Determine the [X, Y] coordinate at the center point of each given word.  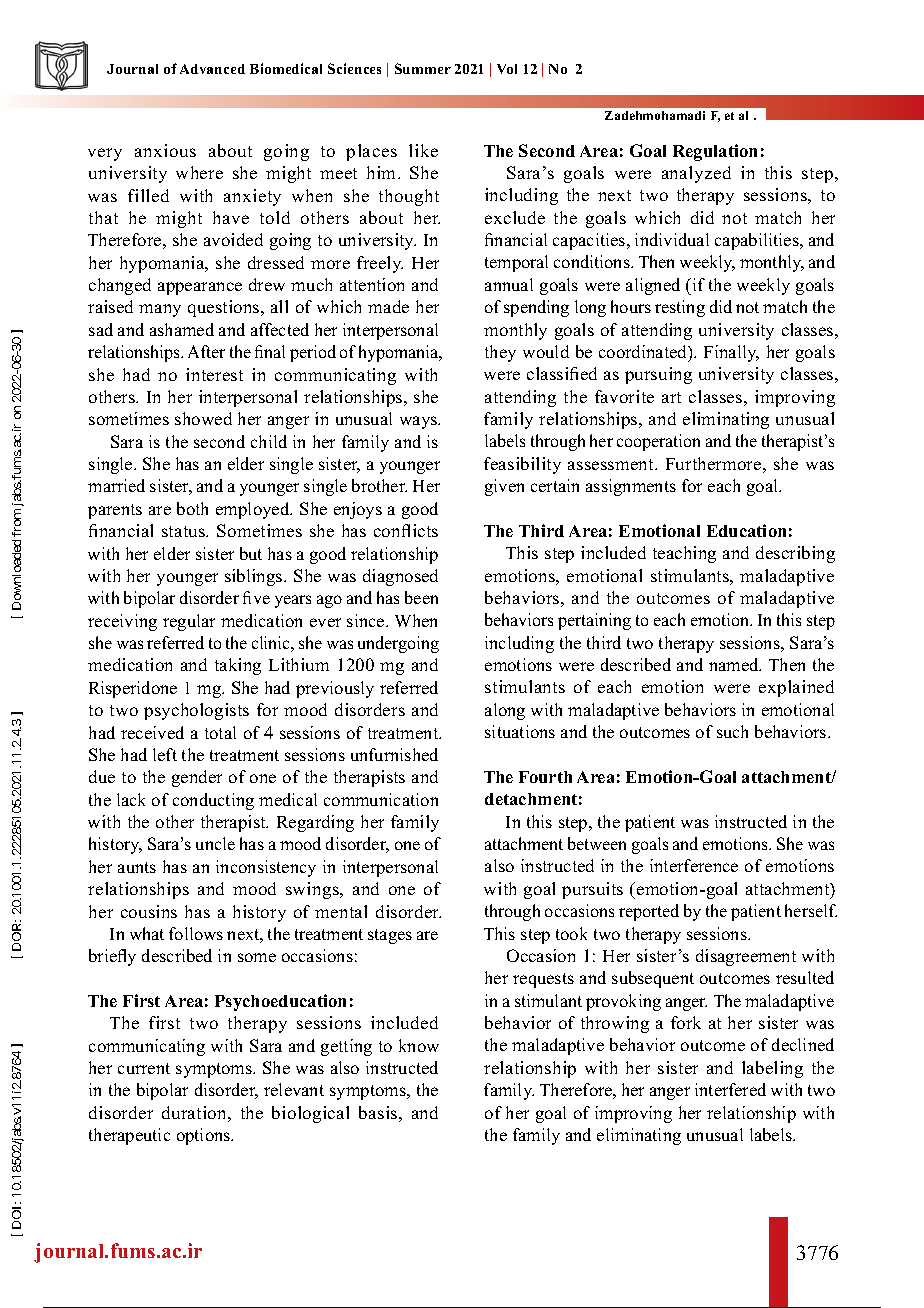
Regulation [715, 152]
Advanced [212, 69]
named [735, 664]
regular [189, 622]
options [205, 1136]
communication [381, 799]
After [206, 351]
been [421, 597]
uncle [215, 843]
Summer [423, 68]
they [500, 353]
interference [694, 865]
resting [680, 308]
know [419, 1045]
